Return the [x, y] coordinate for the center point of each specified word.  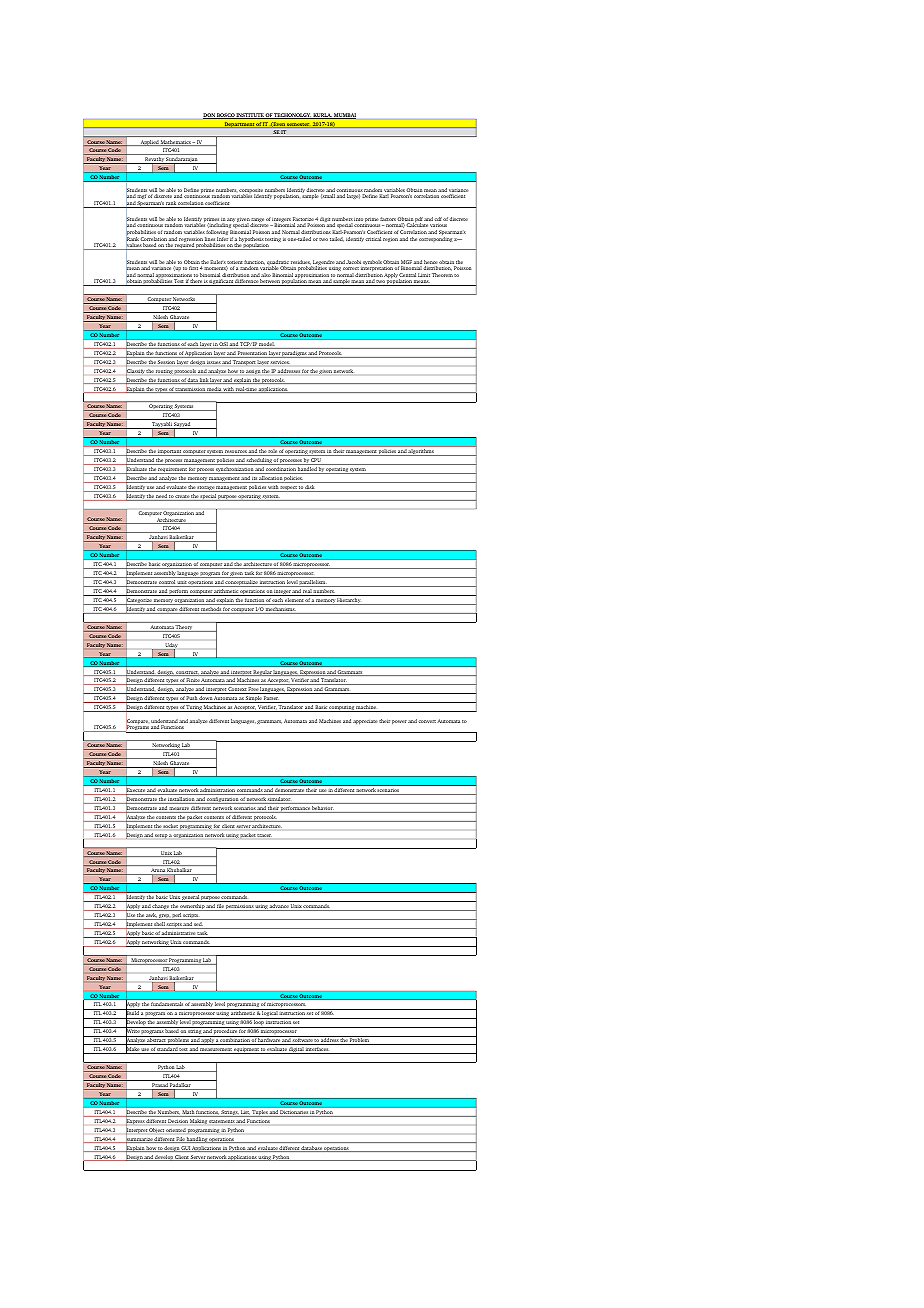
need [162, 497]
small [328, 196]
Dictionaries [294, 1112]
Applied [149, 143]
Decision [178, 1121]
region [390, 239]
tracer [264, 835]
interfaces [317, 1050]
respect [288, 489]
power [399, 722]
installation [181, 800]
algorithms [421, 451]
